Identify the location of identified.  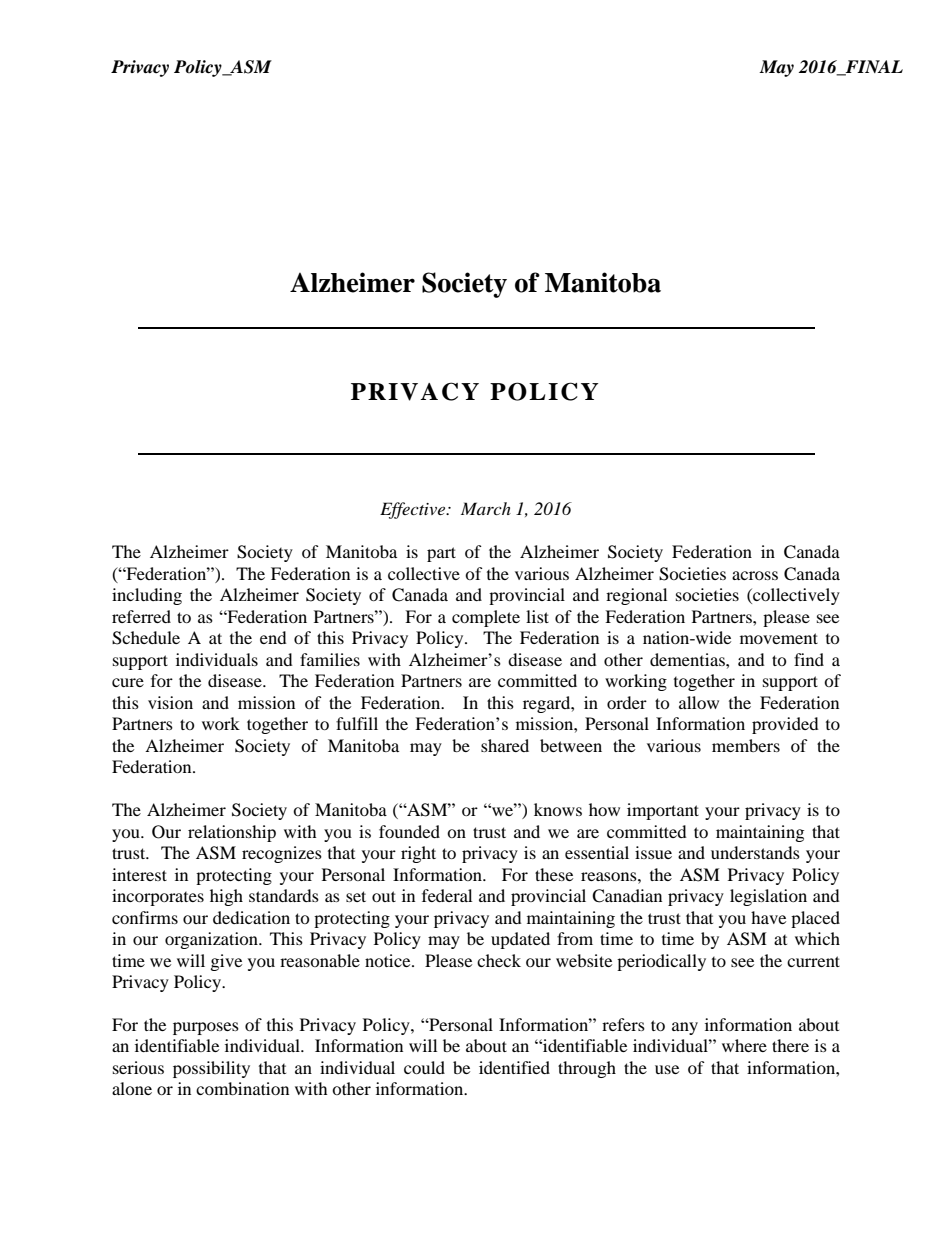
(514, 1067).
